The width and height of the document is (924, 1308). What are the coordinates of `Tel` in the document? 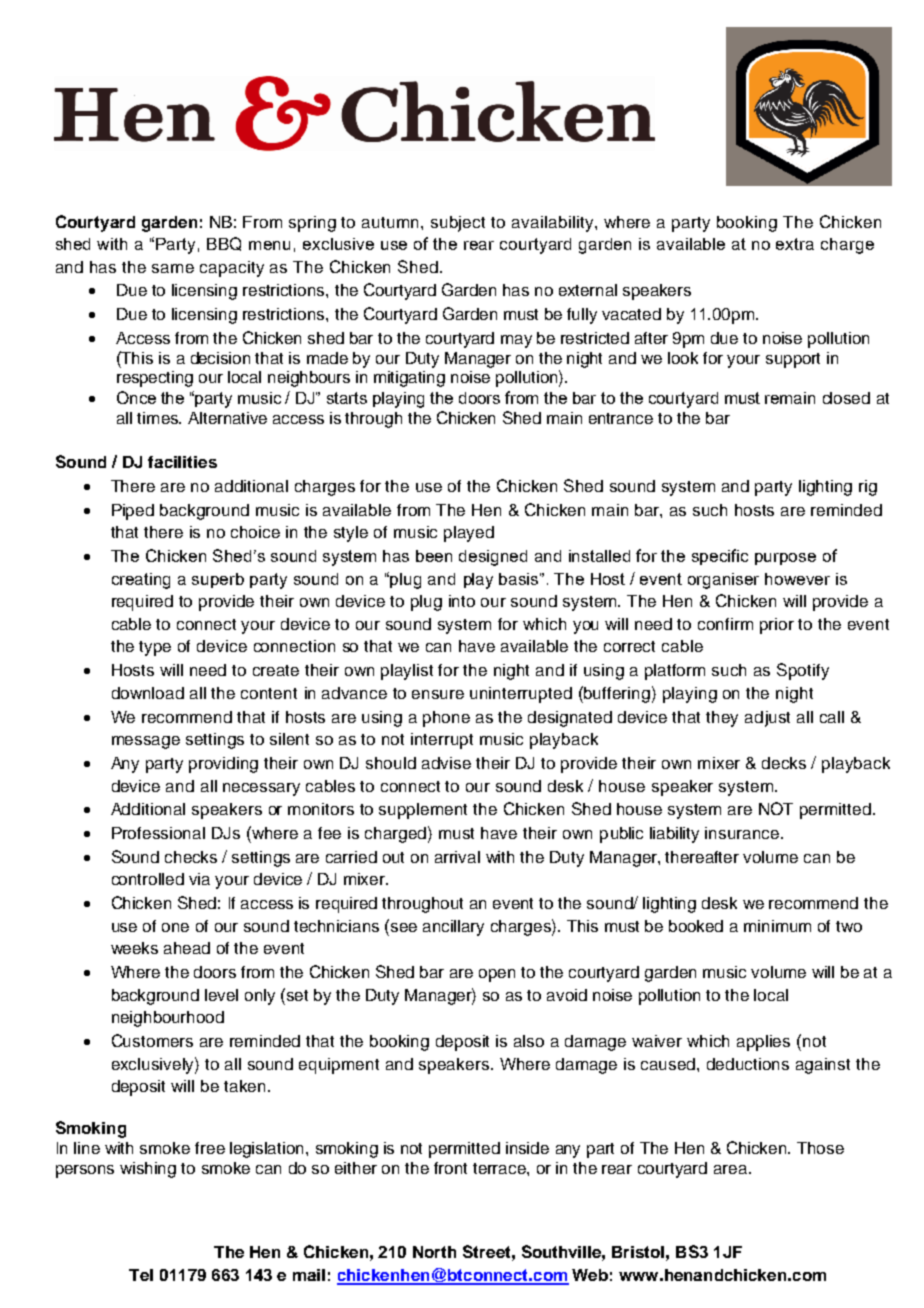 It's located at (141, 1275).
